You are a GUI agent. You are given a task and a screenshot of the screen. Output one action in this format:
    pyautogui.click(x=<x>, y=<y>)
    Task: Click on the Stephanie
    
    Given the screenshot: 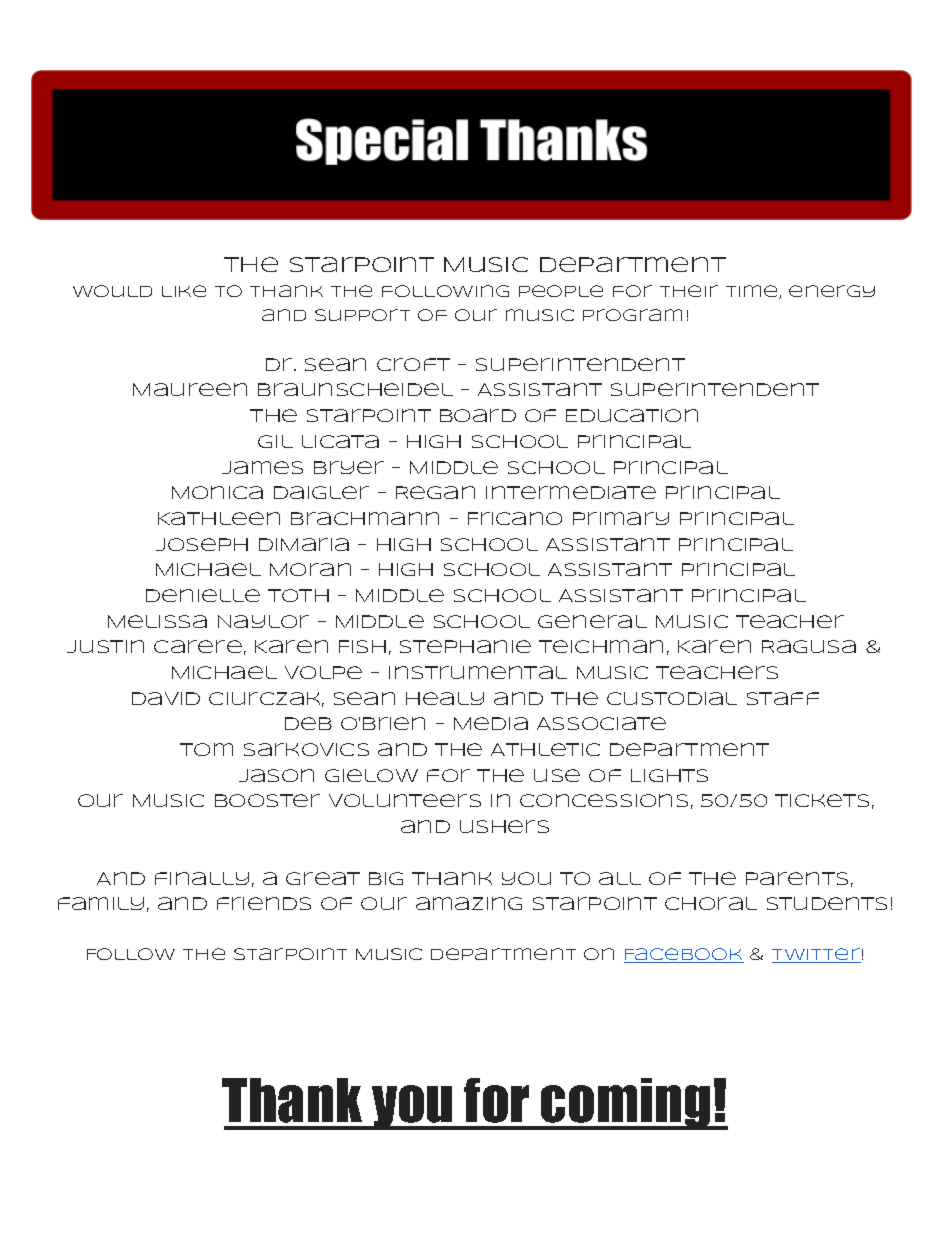 What is the action you would take?
    pyautogui.click(x=465, y=646)
